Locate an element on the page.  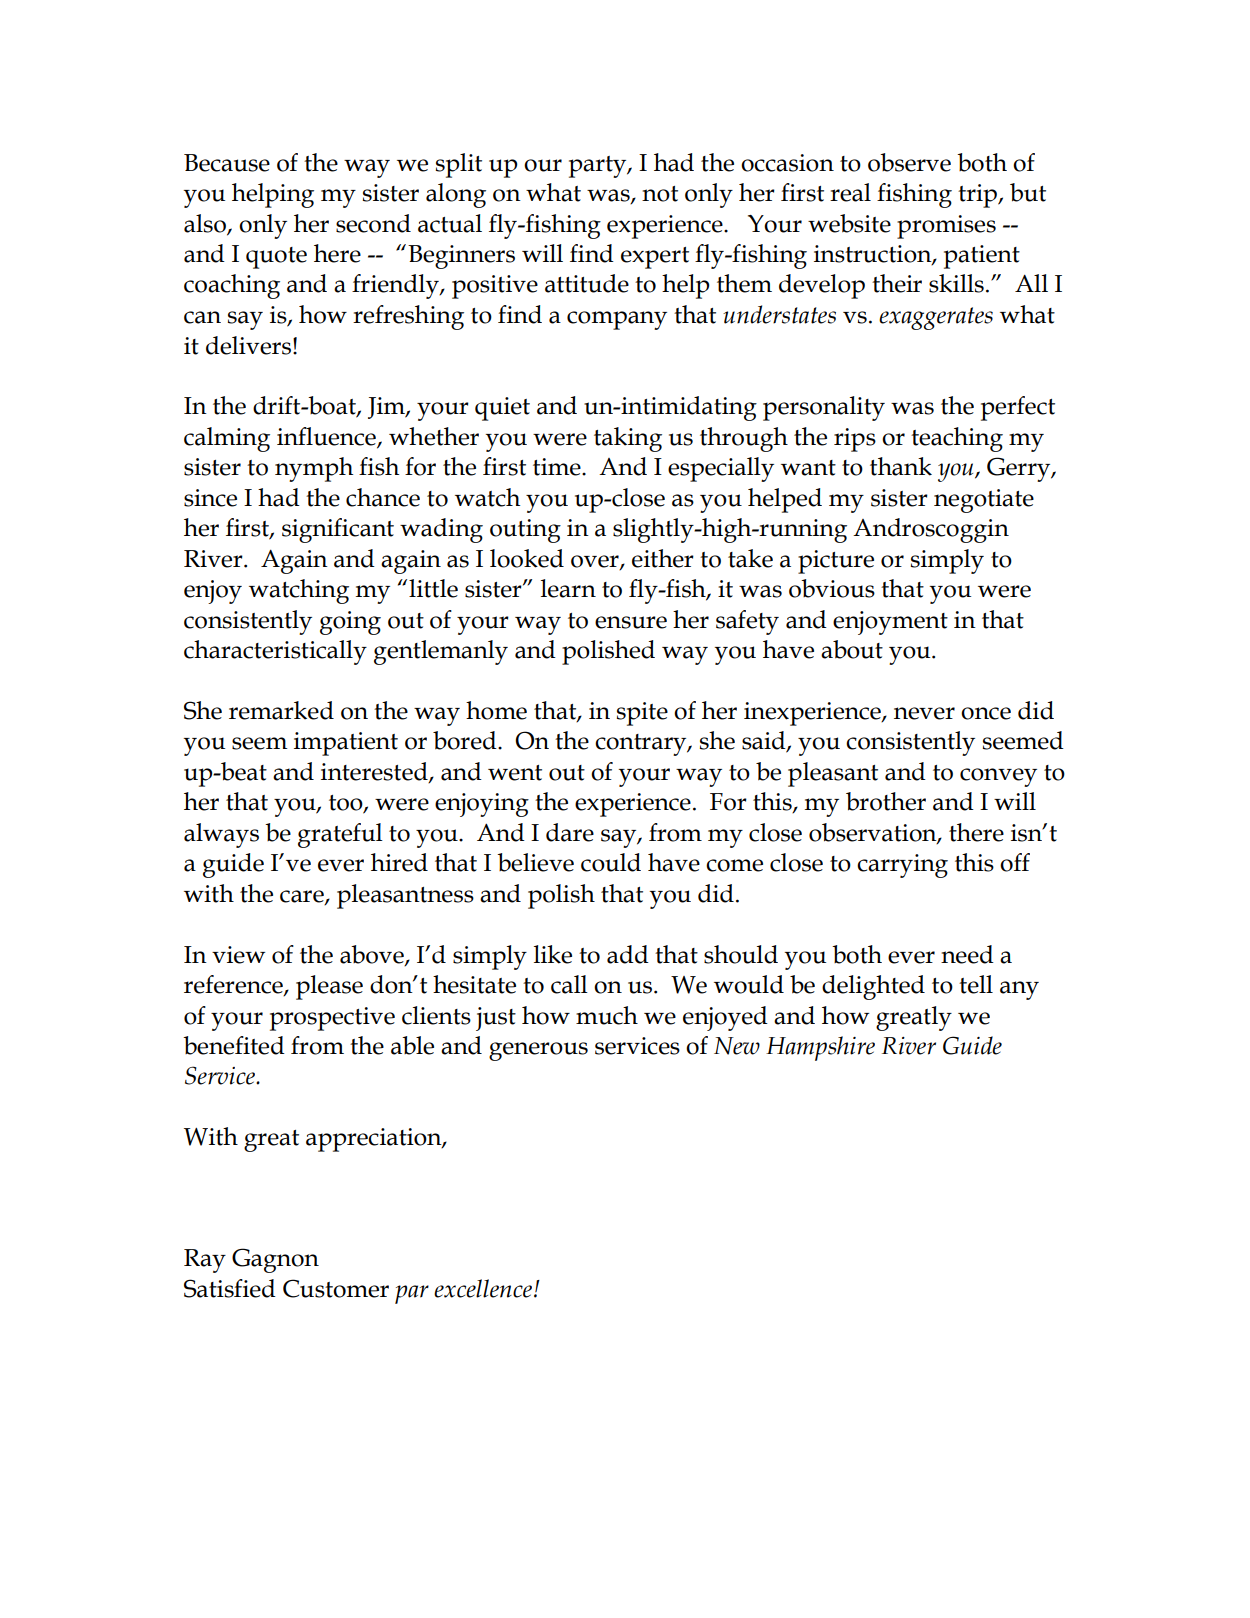
not is located at coordinates (660, 194).
